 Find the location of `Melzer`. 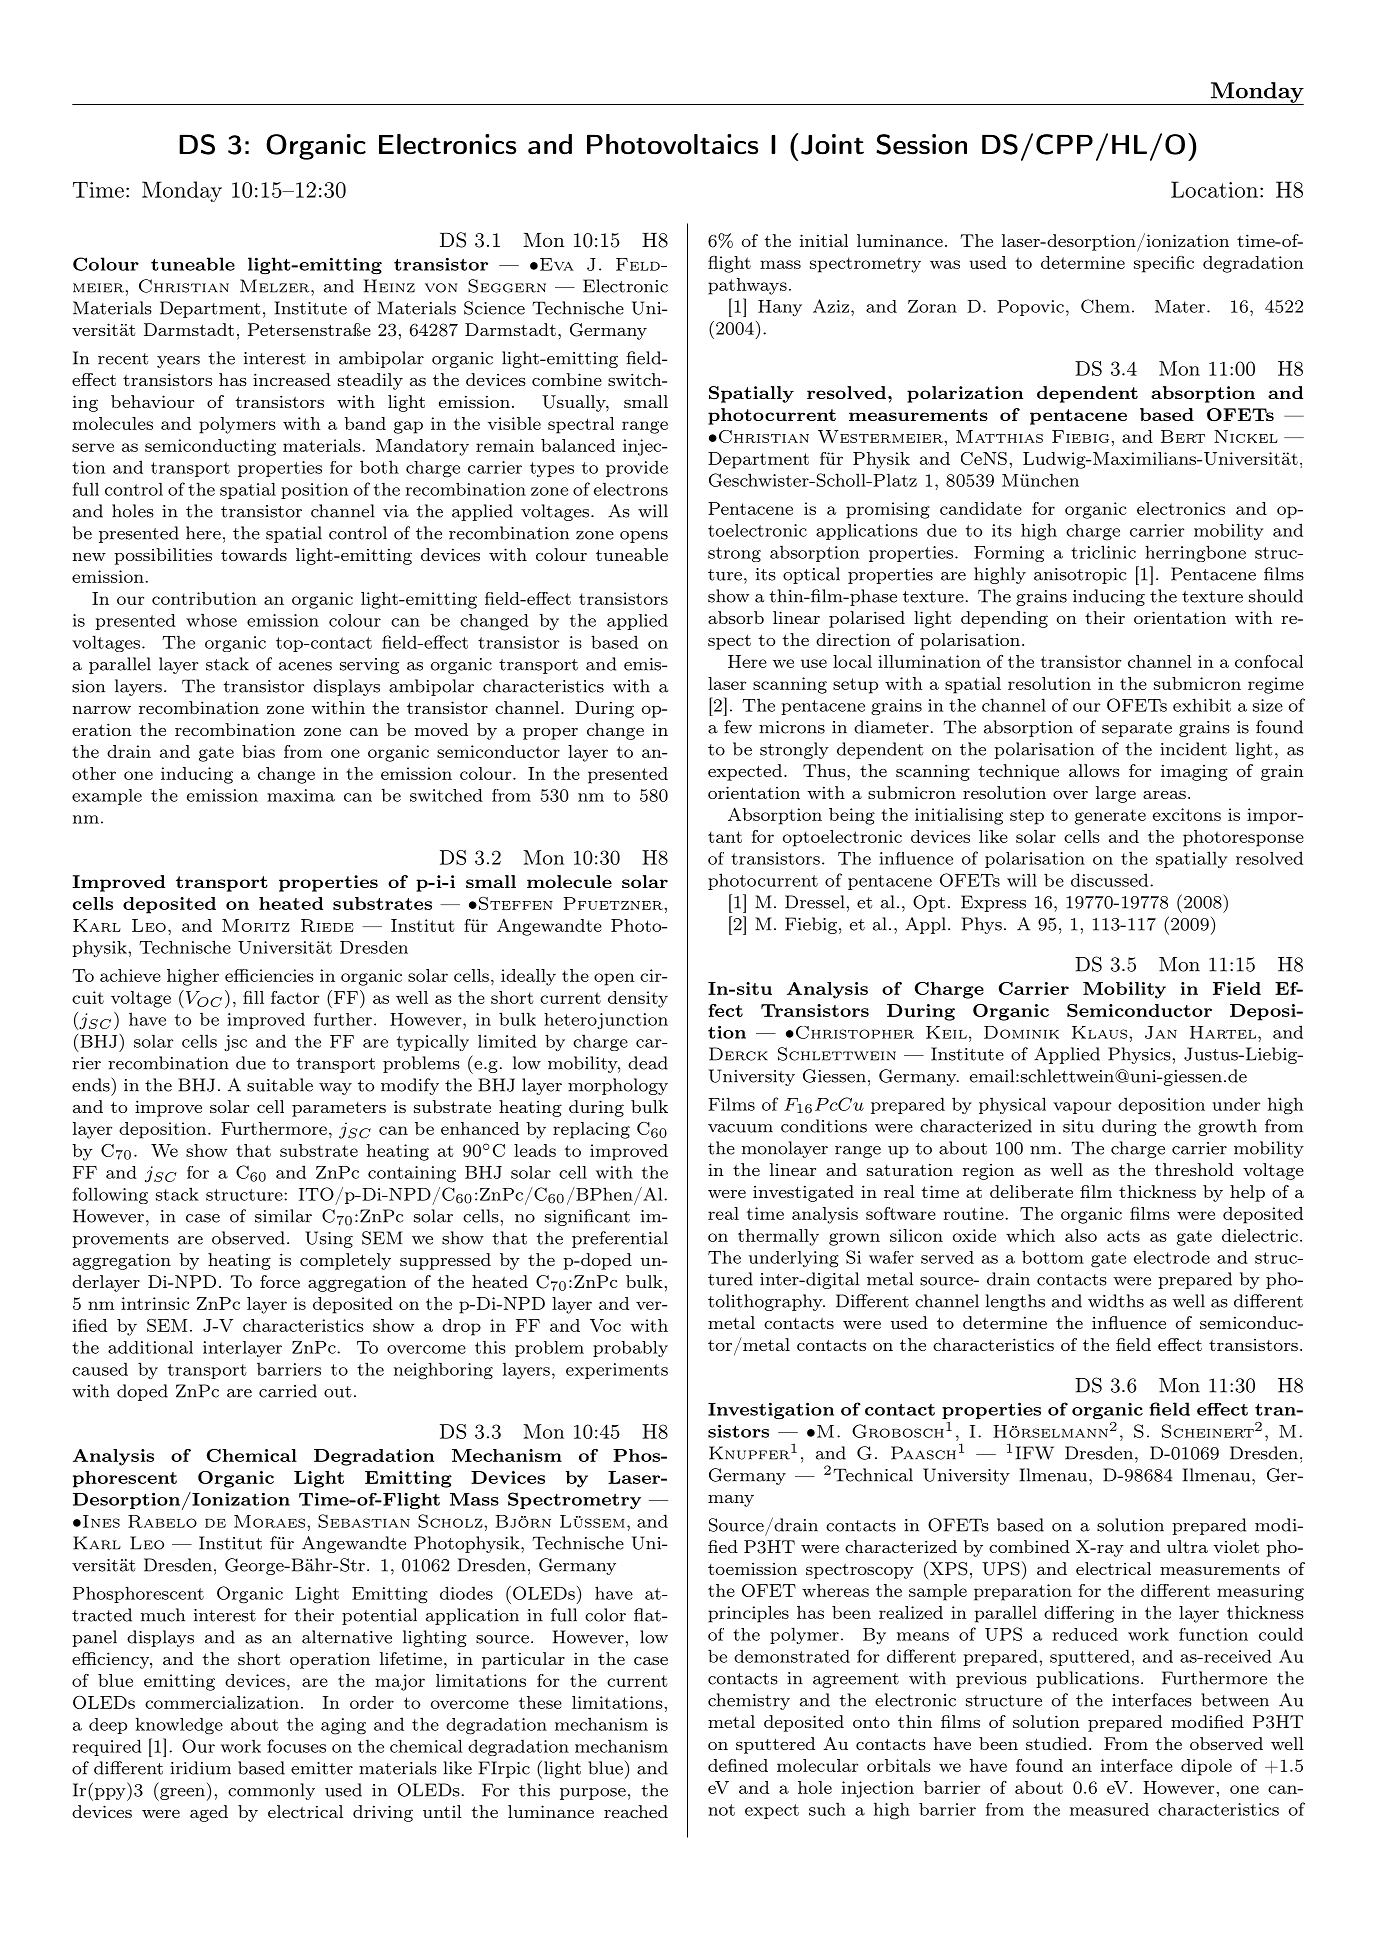

Melzer is located at coordinates (276, 286).
